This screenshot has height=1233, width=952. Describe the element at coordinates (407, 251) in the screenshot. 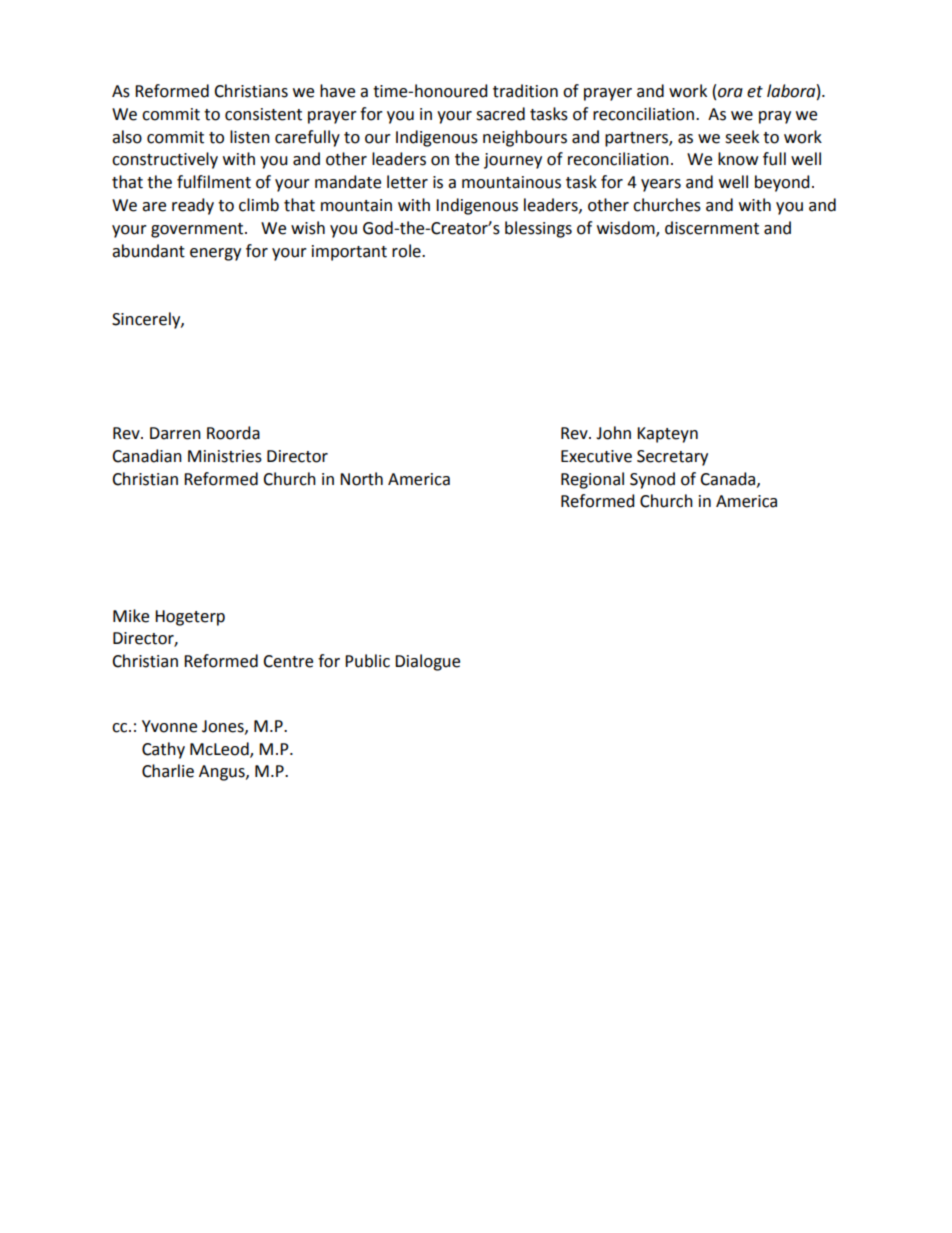

I see `role` at that location.
